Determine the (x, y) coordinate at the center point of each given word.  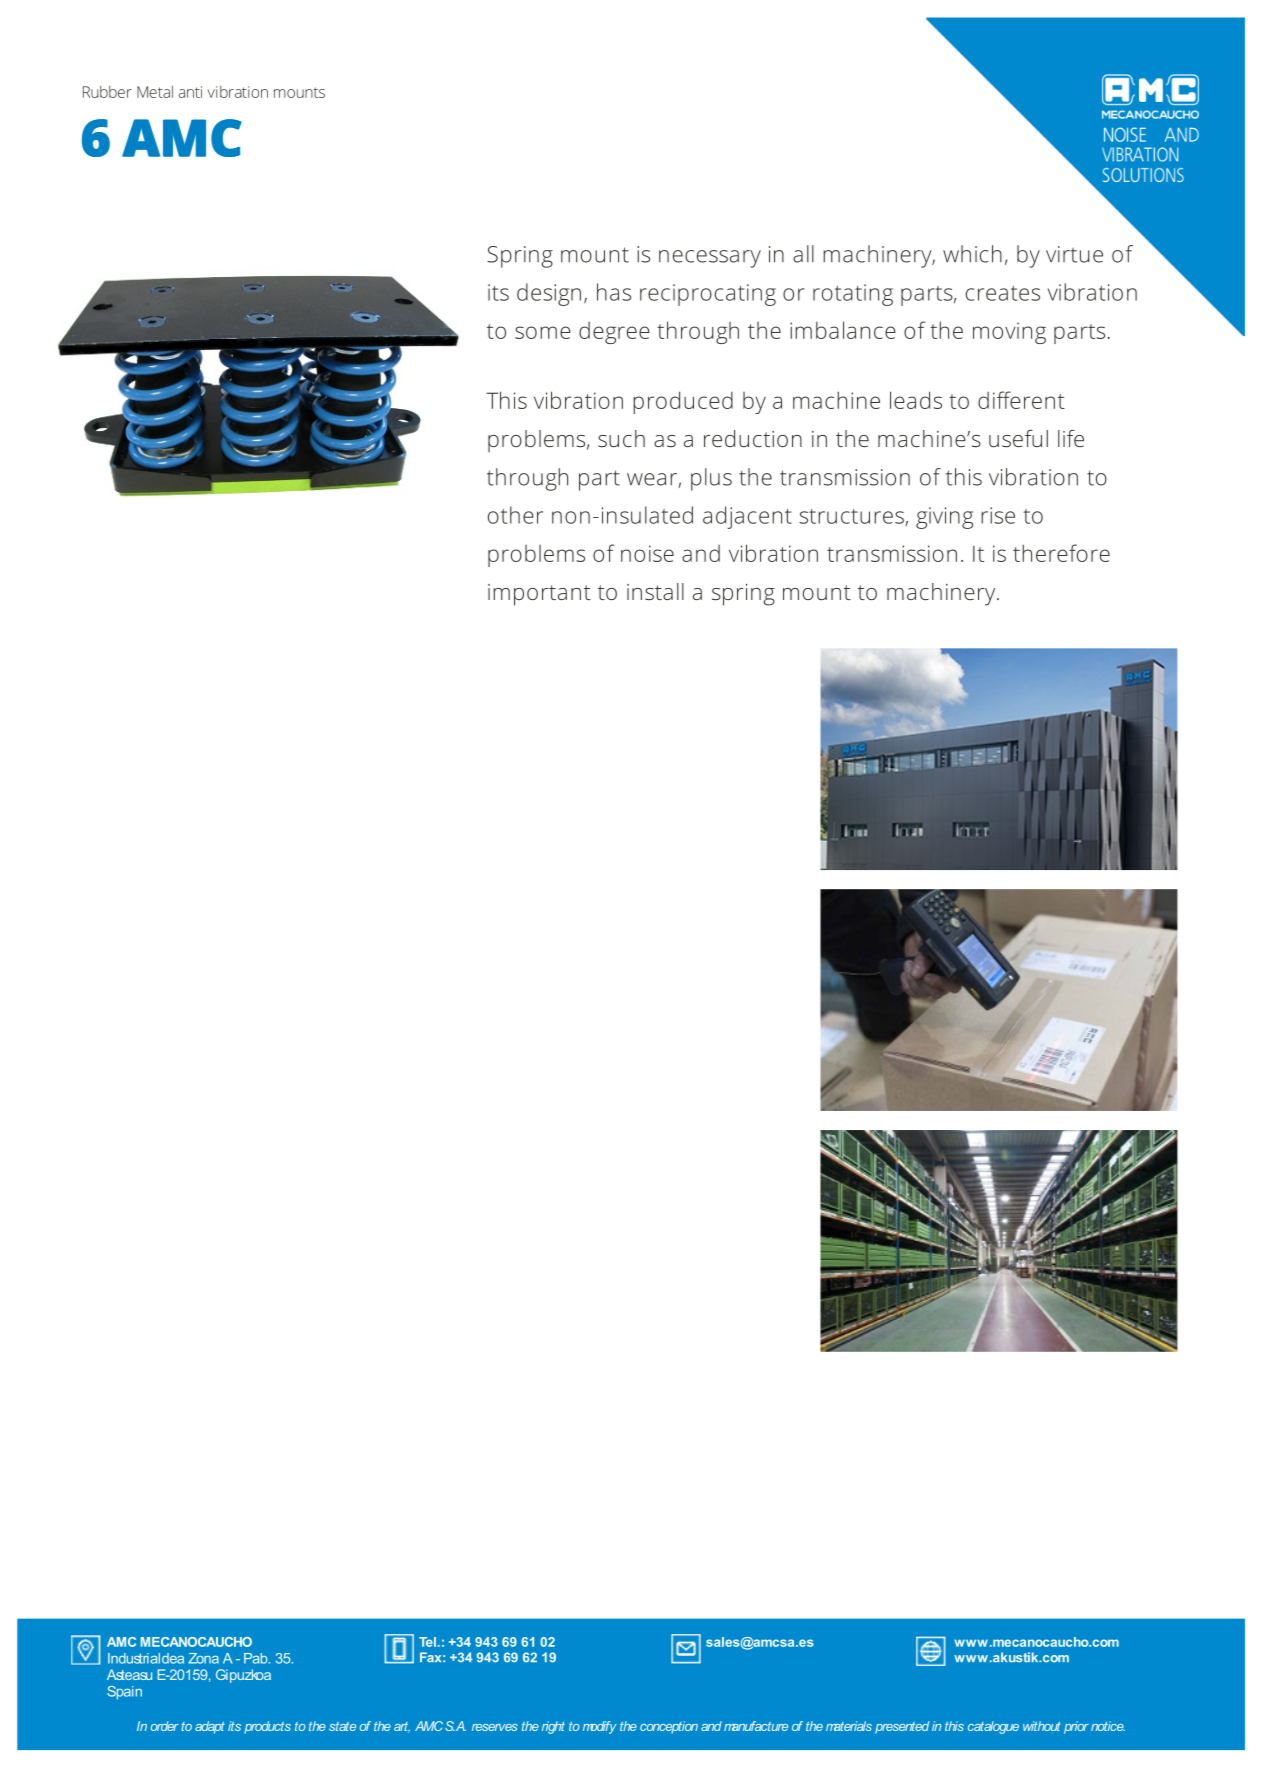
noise (647, 553)
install (655, 591)
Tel (427, 1642)
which (972, 254)
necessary (710, 259)
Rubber (107, 92)
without (1042, 1726)
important (539, 595)
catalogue (993, 1727)
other (515, 515)
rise (998, 515)
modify (599, 1727)
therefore (1061, 553)
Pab (257, 1658)
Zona (203, 1658)
